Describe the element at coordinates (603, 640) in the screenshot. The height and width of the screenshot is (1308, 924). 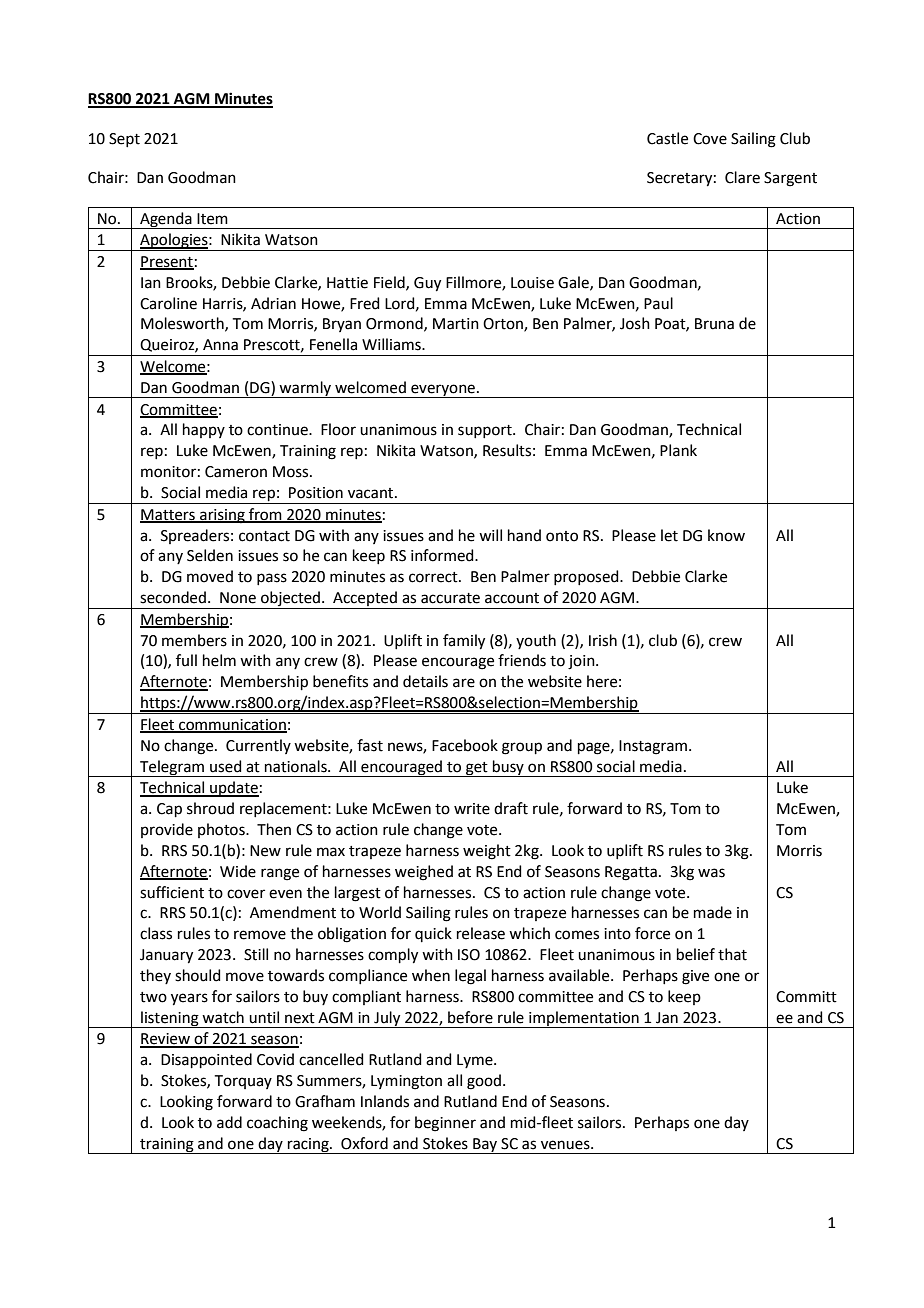
I see `Irish` at that location.
